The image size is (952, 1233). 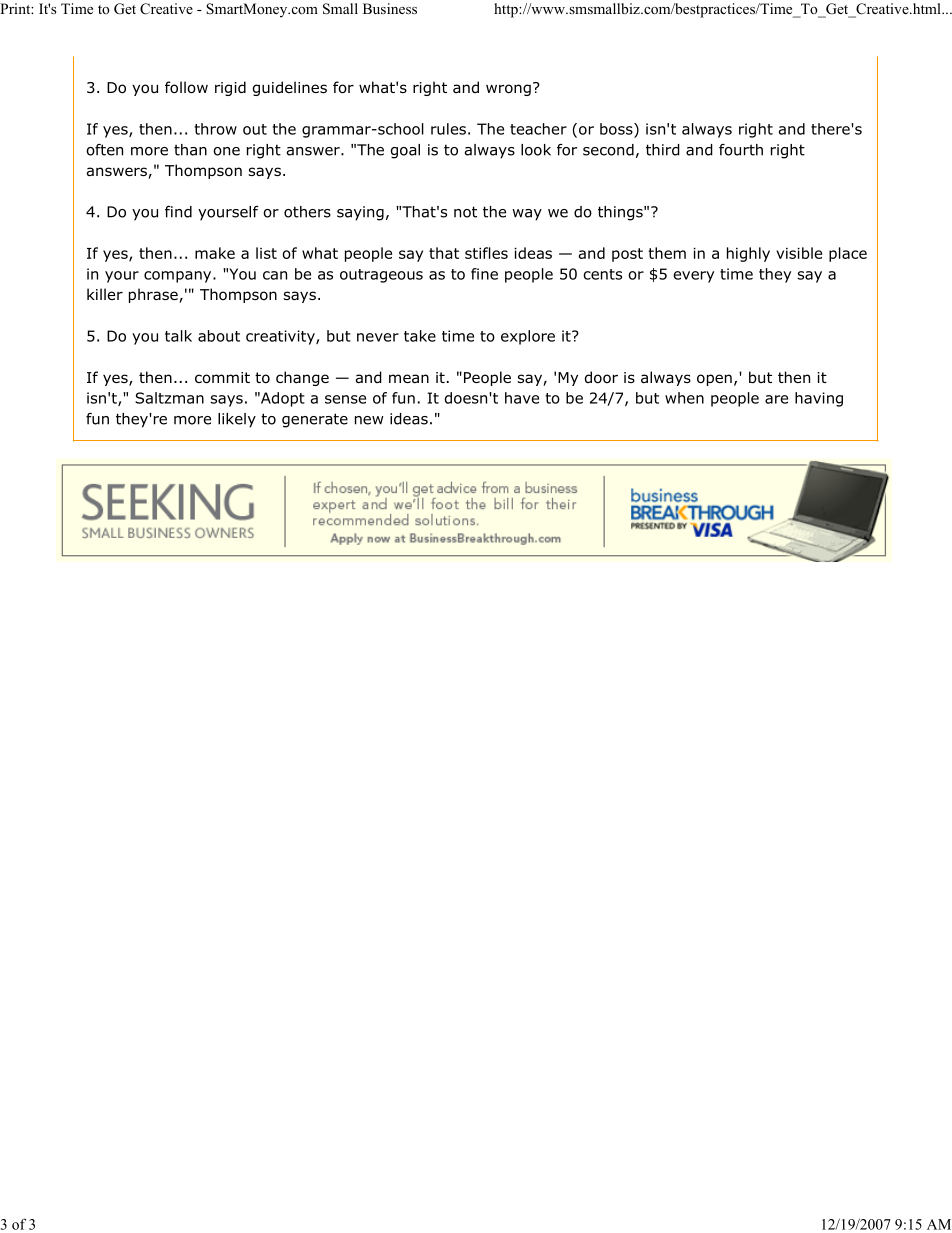 What do you see at coordinates (508, 90) in the document?
I see `wrong` at bounding box center [508, 90].
